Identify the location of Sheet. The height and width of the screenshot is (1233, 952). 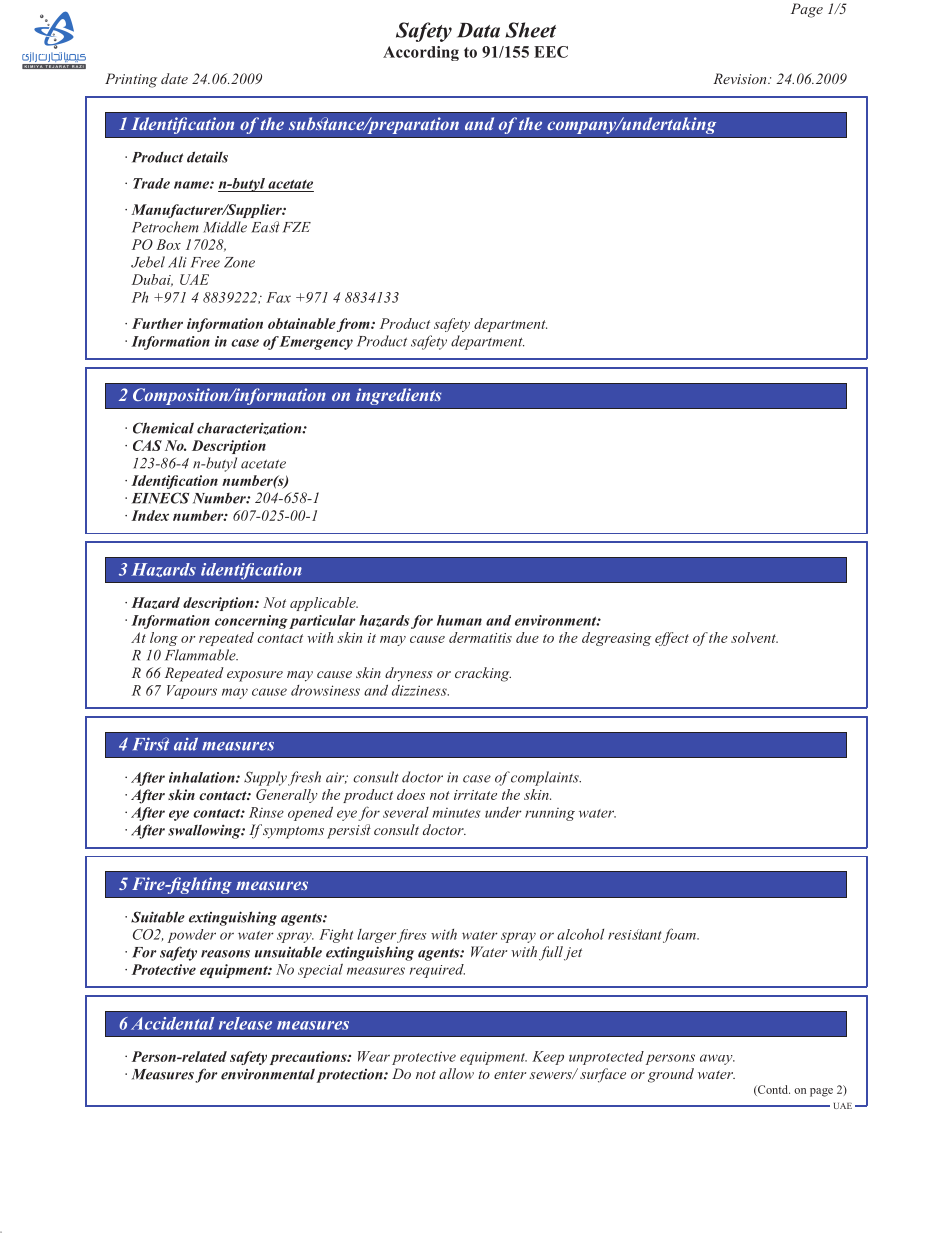
(530, 30).
